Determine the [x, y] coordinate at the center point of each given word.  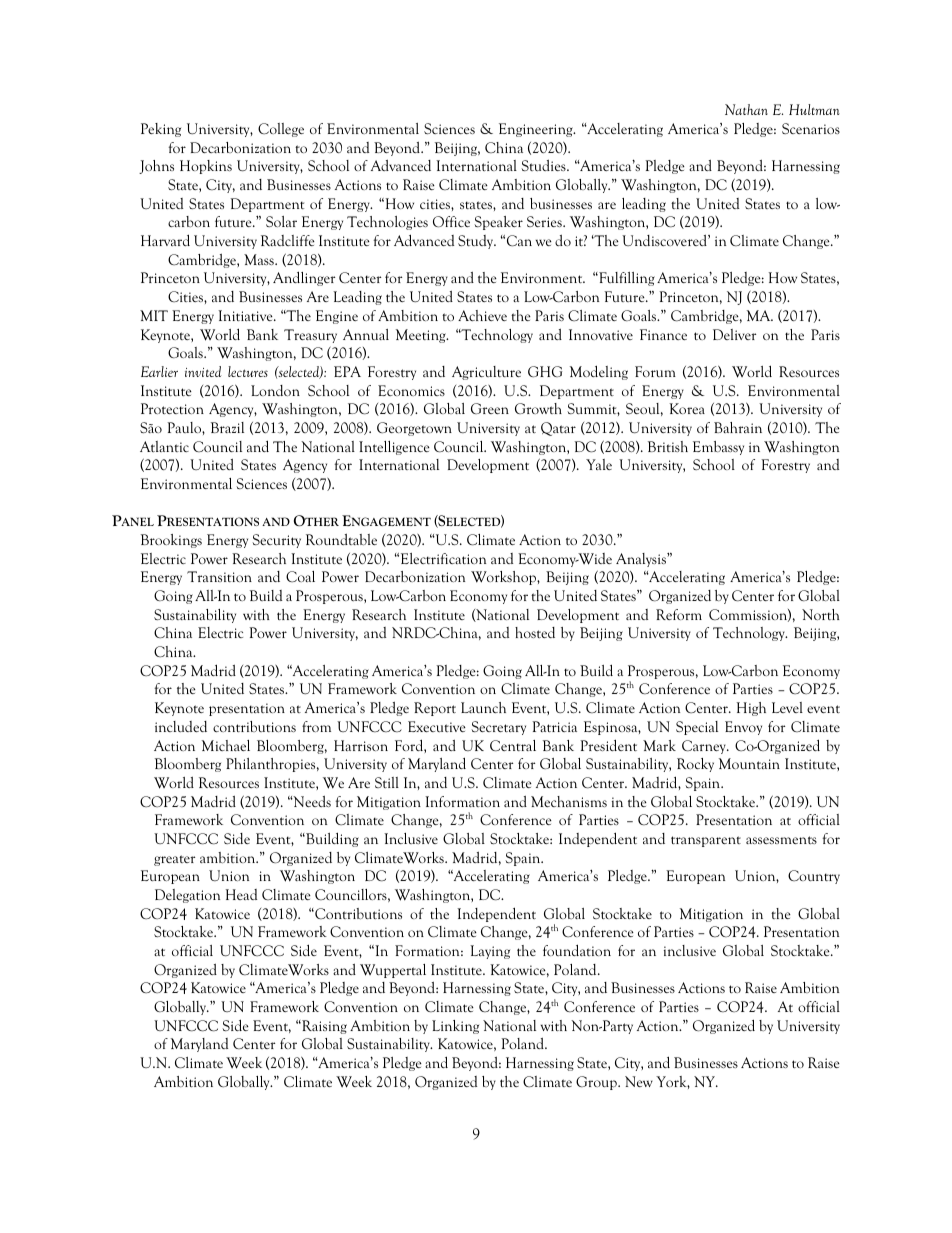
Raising [323, 1027]
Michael [226, 745]
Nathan [746, 109]
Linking [455, 1027]
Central [513, 746]
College [281, 130]
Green [490, 408]
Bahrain [738, 427]
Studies [544, 165]
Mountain [749, 763]
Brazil [227, 427]
